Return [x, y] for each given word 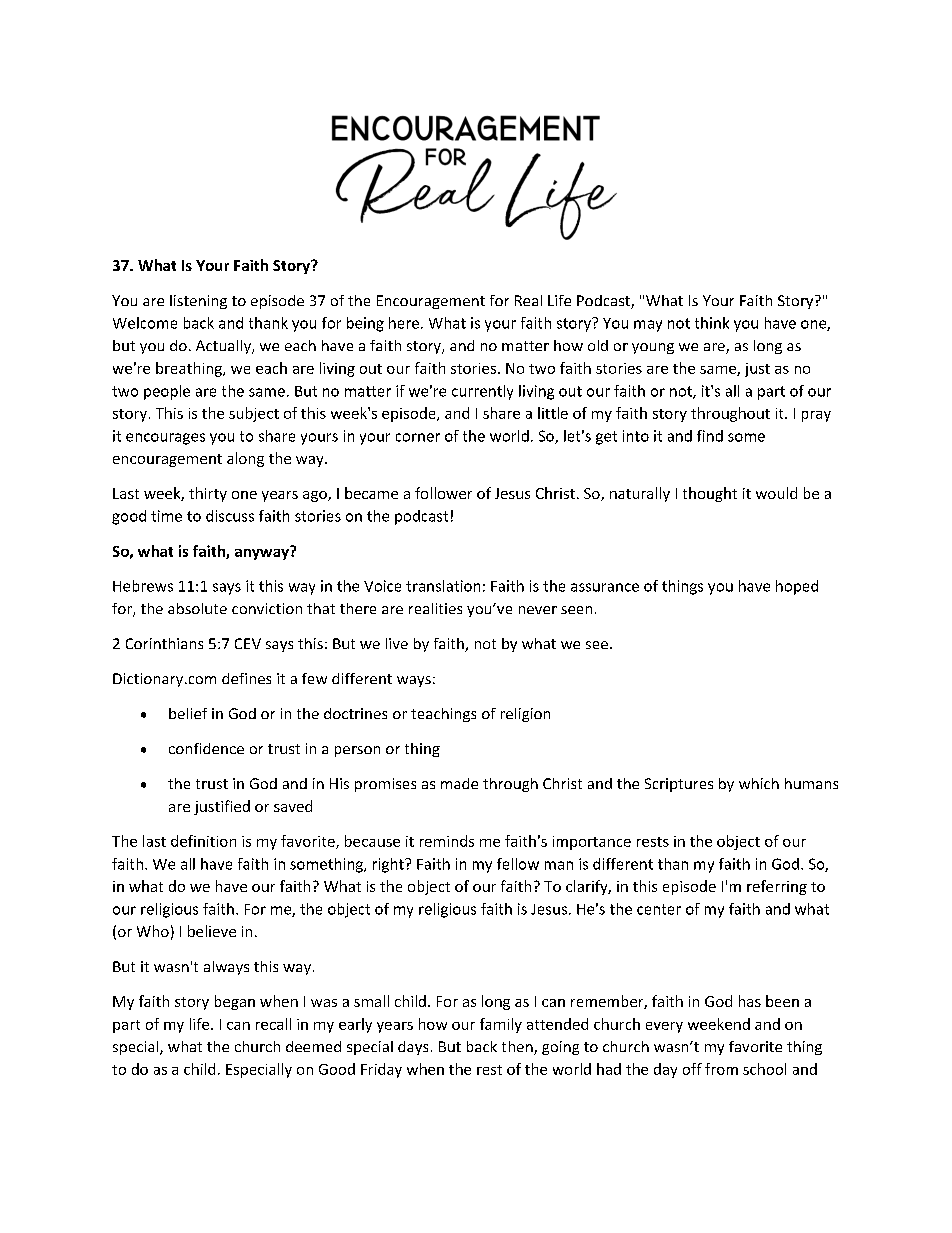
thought [710, 494]
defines [246, 678]
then [518, 1048]
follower [443, 493]
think [712, 323]
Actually [224, 347]
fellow [518, 864]
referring [777, 887]
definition [203, 841]
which [759, 783]
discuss [230, 516]
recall [273, 1024]
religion [525, 715]
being [365, 324]
